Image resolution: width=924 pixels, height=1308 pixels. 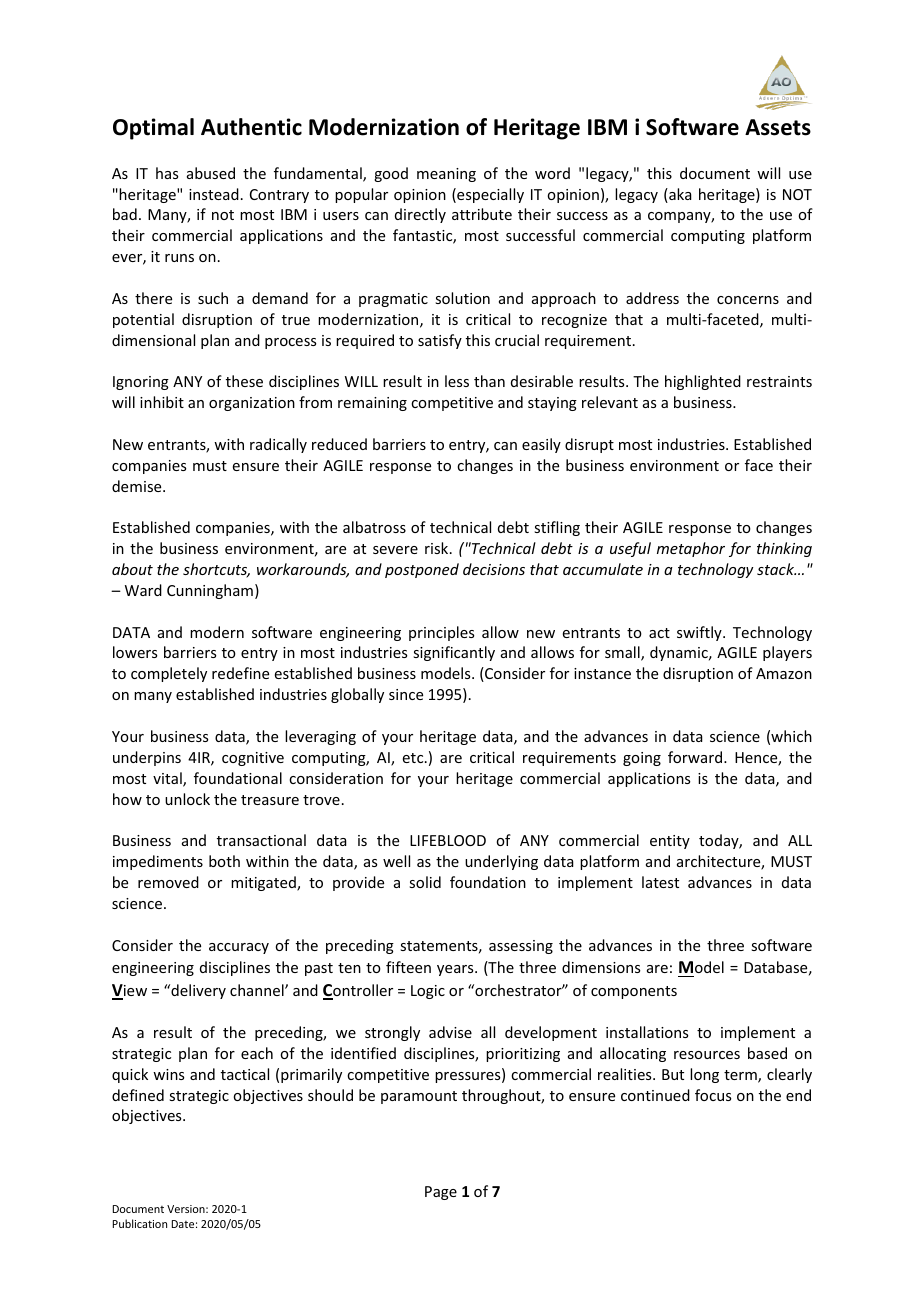 What do you see at coordinates (454, 653) in the page?
I see `significantly` at bounding box center [454, 653].
